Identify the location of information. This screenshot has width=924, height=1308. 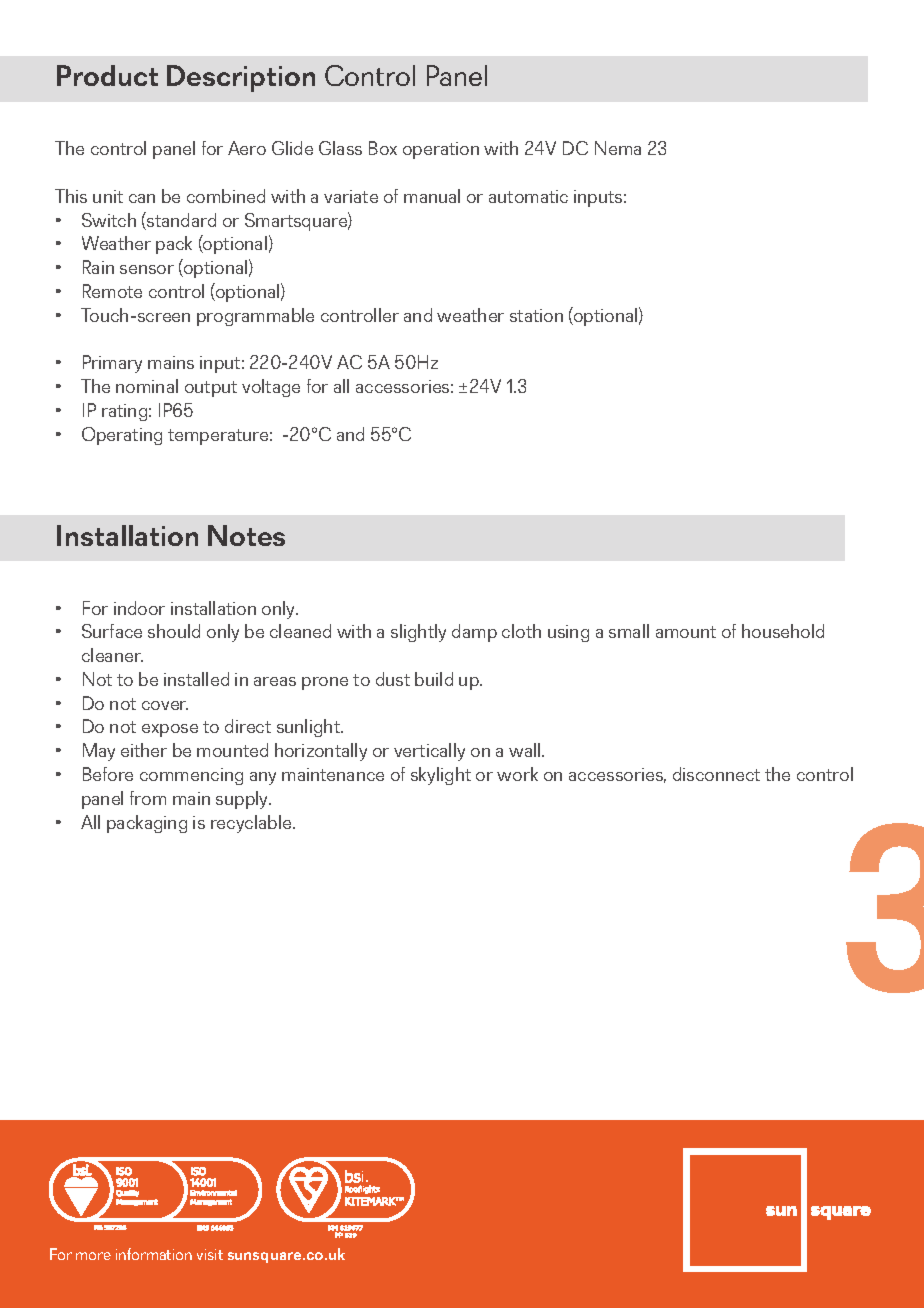
(154, 1254).
